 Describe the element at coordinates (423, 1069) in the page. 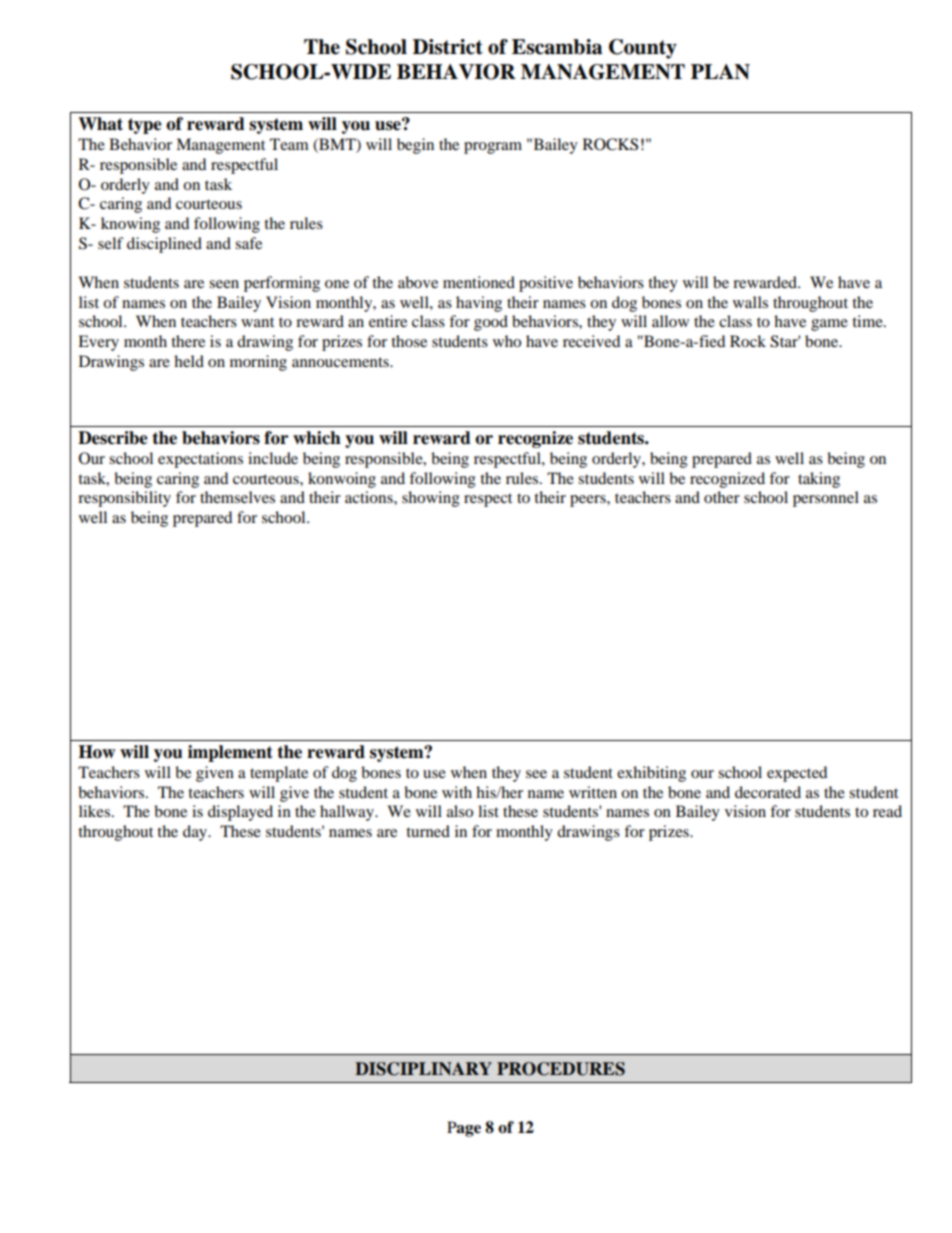

I see `DISCIPLINARY` at that location.
